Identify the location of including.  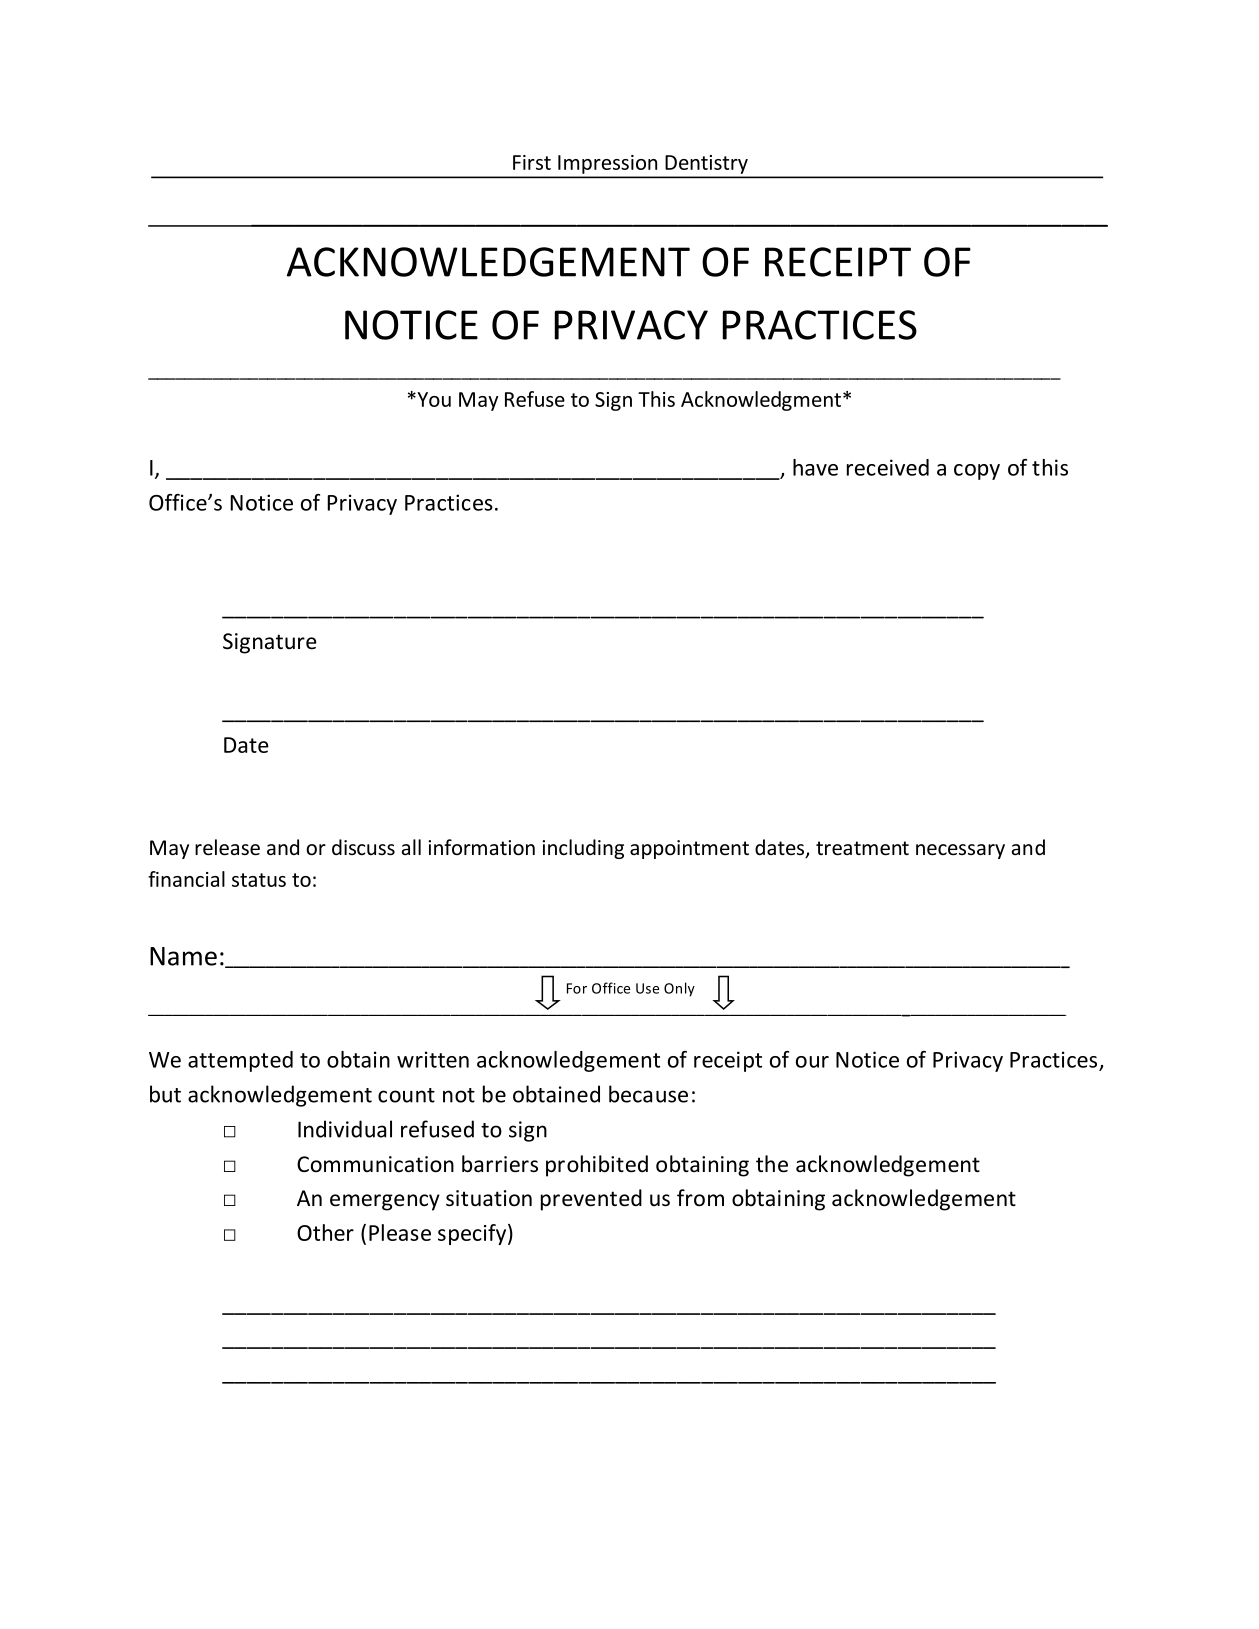
(583, 849).
